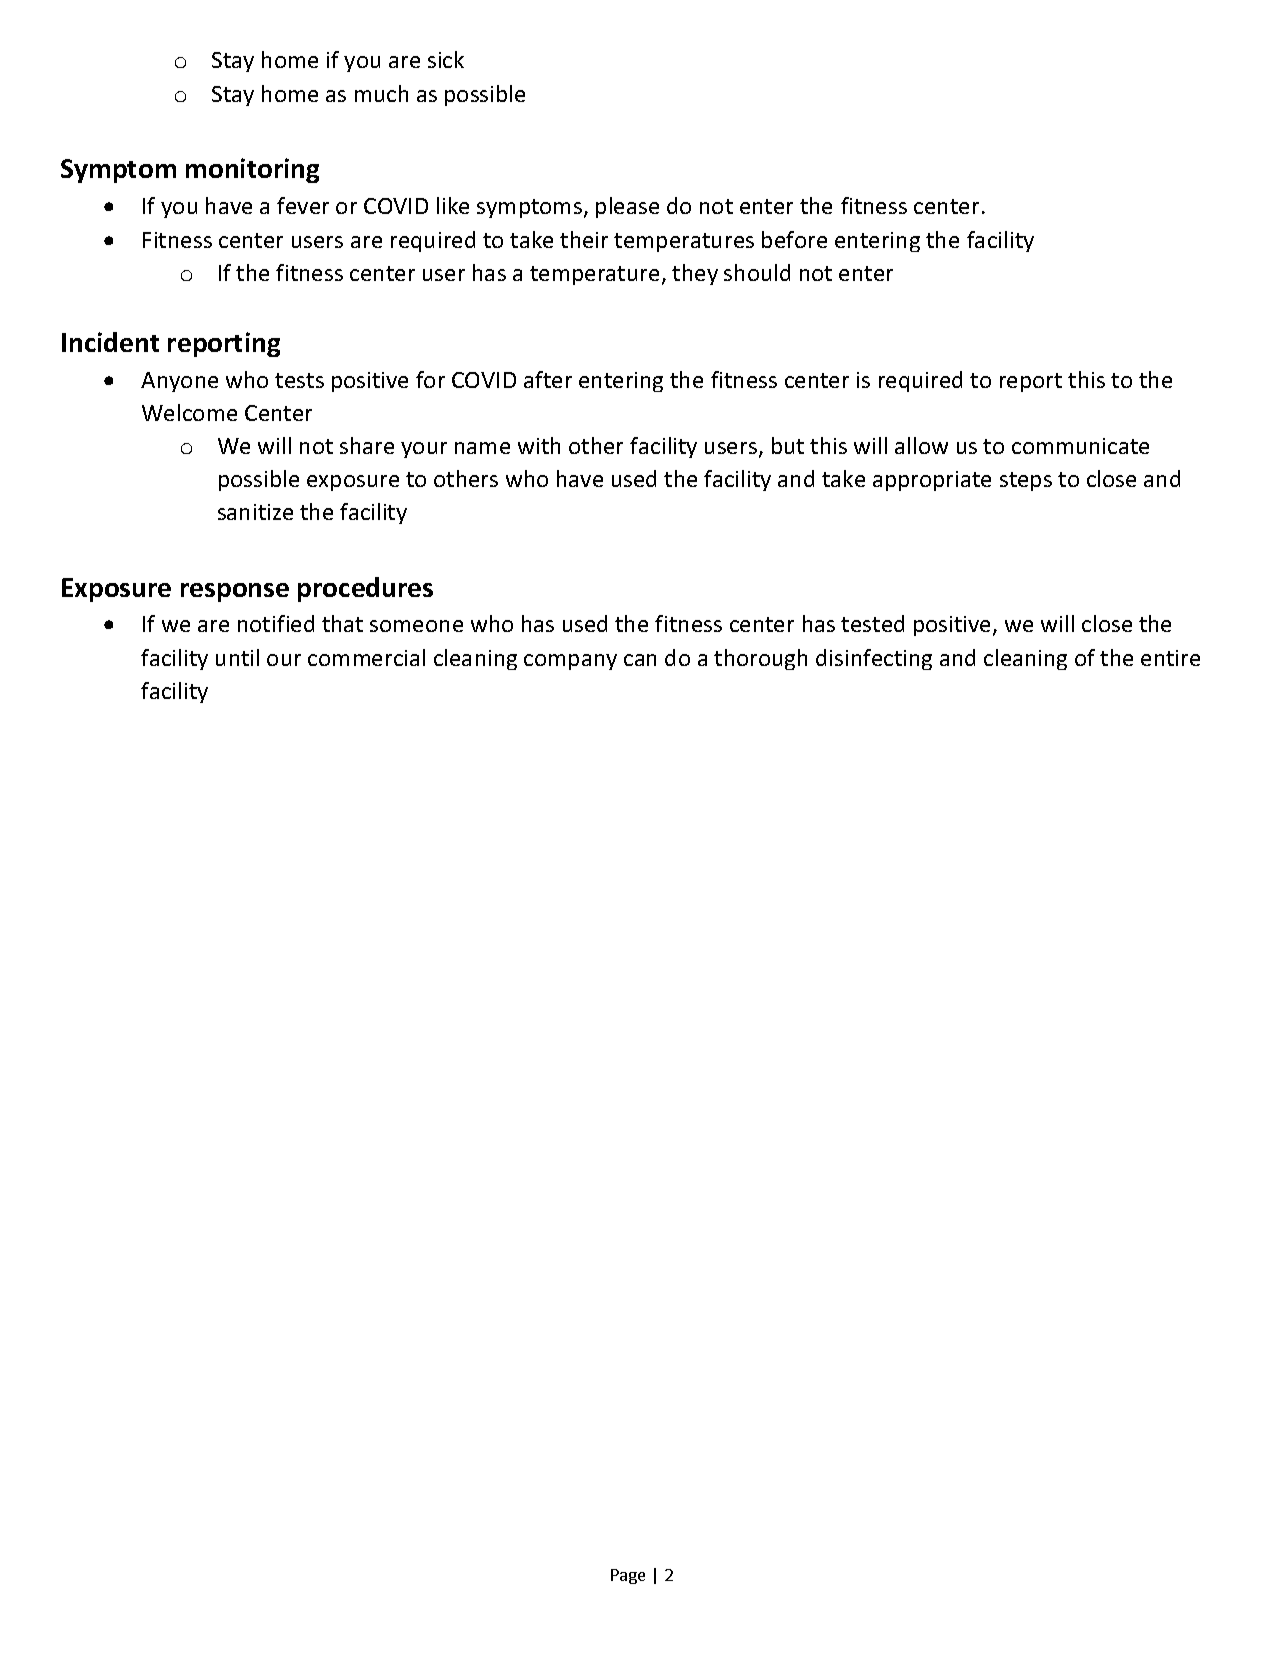  I want to click on monitoring, so click(252, 170).
